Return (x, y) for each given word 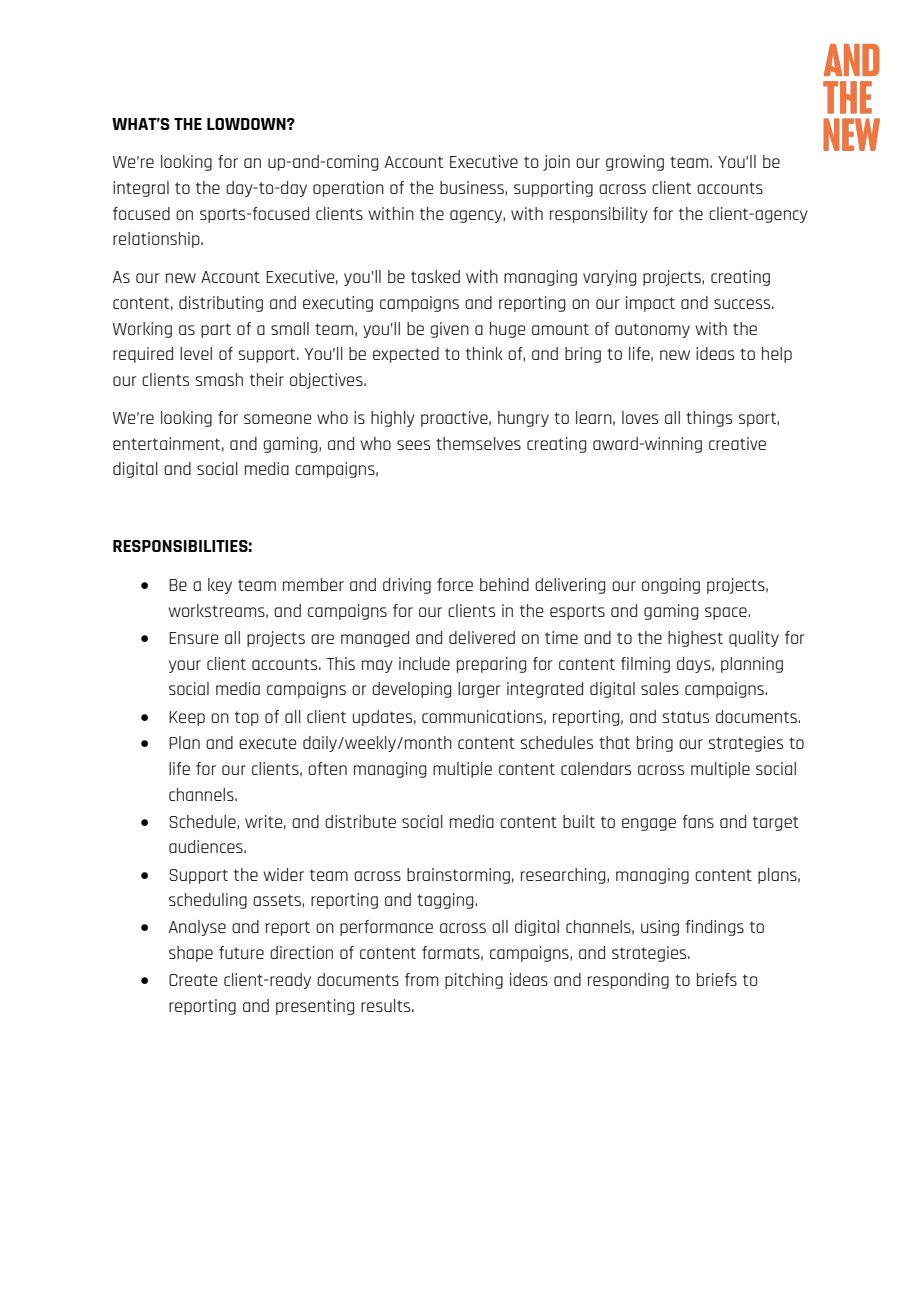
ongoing (671, 586)
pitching (474, 981)
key (220, 586)
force (455, 584)
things (709, 419)
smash (219, 379)
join (556, 163)
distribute (360, 821)
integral (141, 189)
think (484, 353)
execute (267, 743)
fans (698, 821)
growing (635, 163)
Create (193, 980)
